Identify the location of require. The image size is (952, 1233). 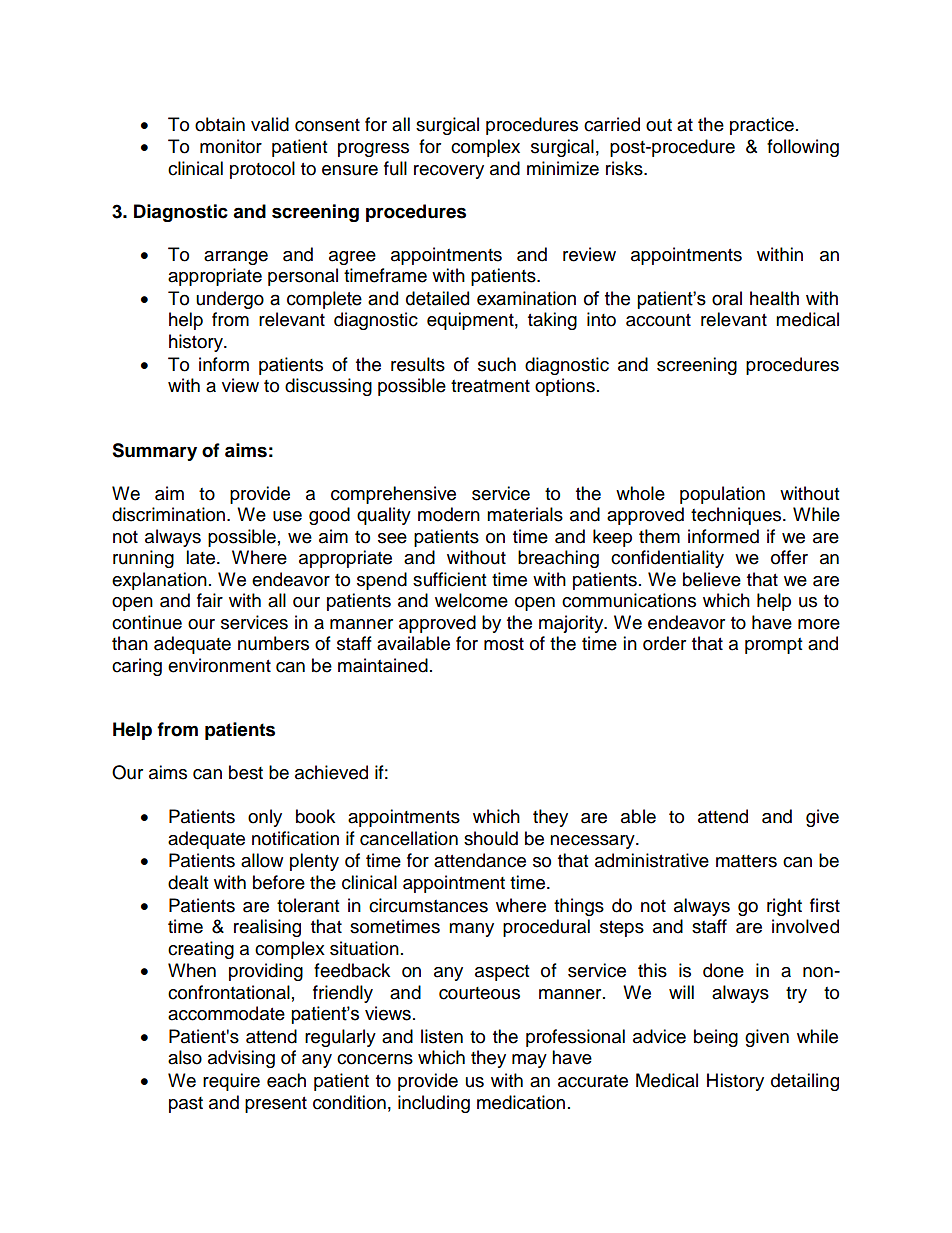
(231, 1082).
